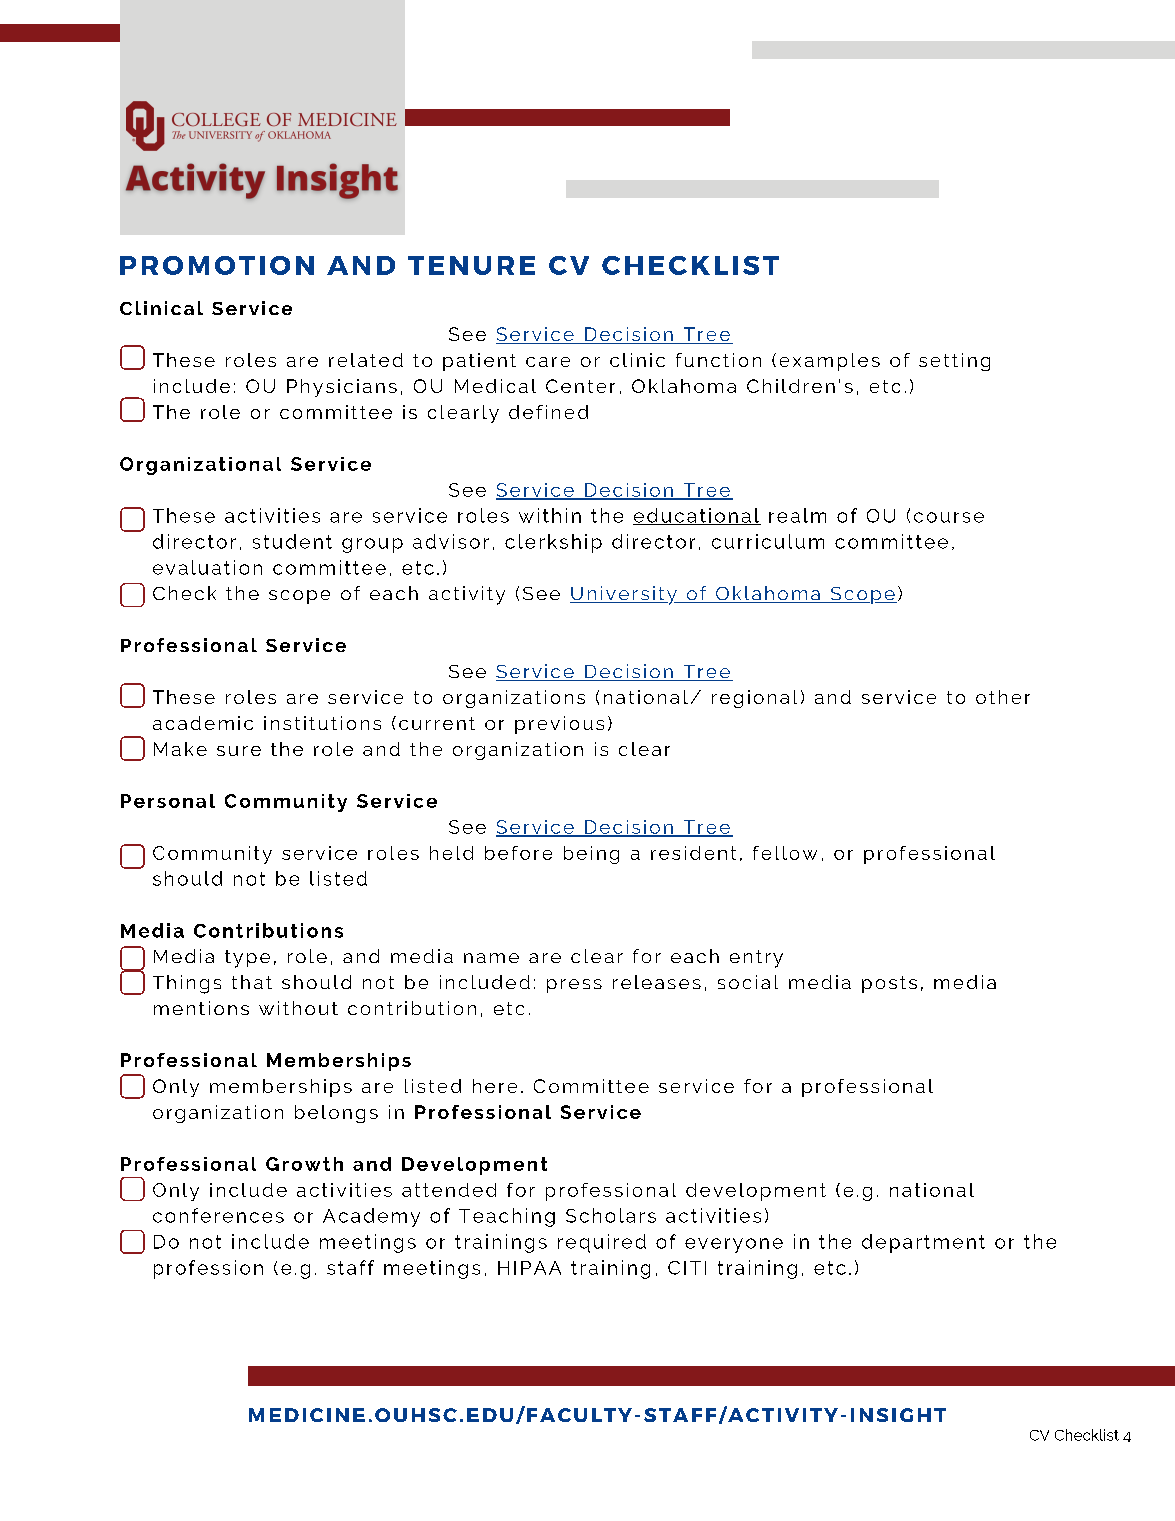 This screenshot has width=1175, height=1521. What do you see at coordinates (785, 853) in the screenshot?
I see `fellow` at bounding box center [785, 853].
